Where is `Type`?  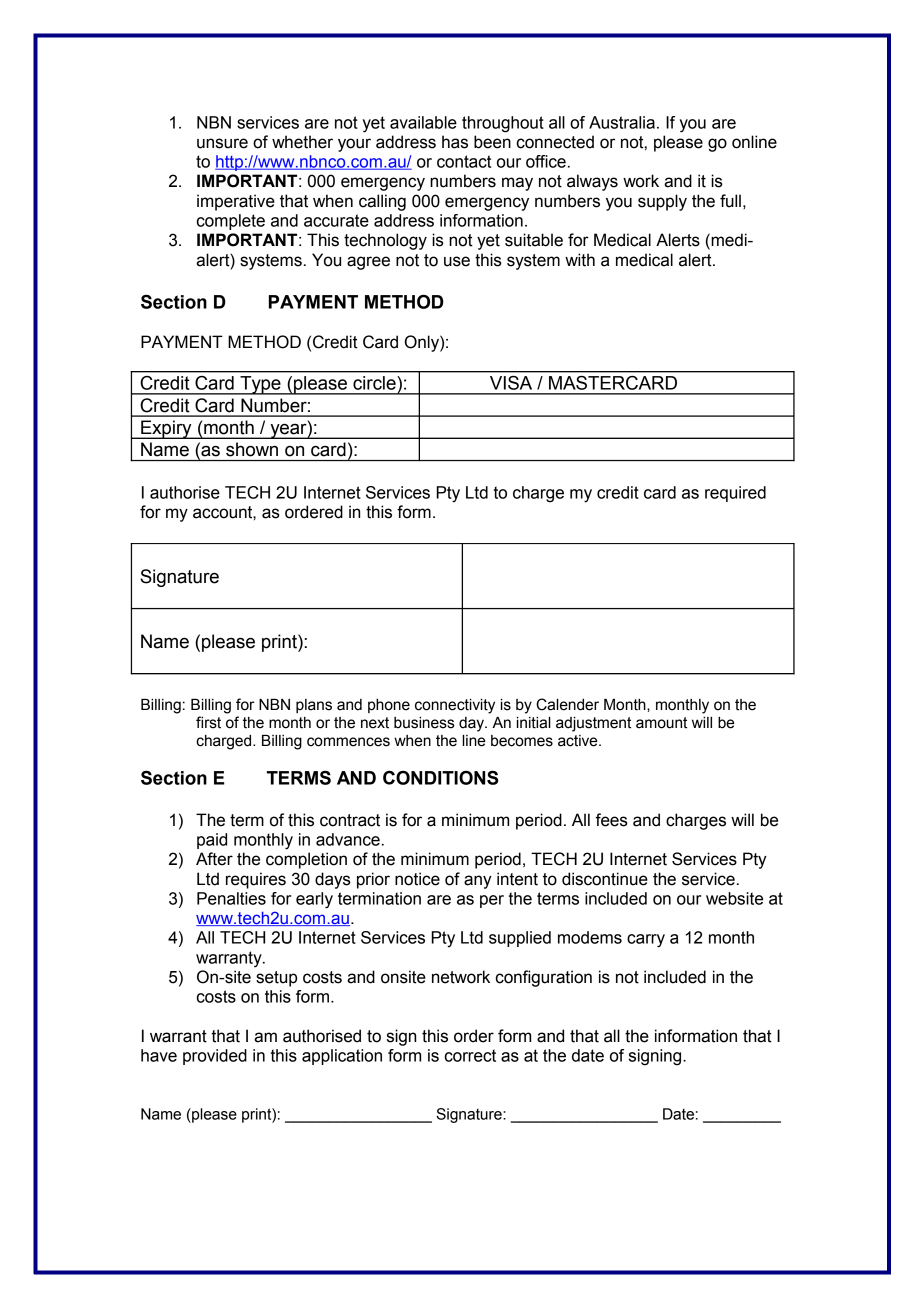
Type is located at coordinates (260, 385).
